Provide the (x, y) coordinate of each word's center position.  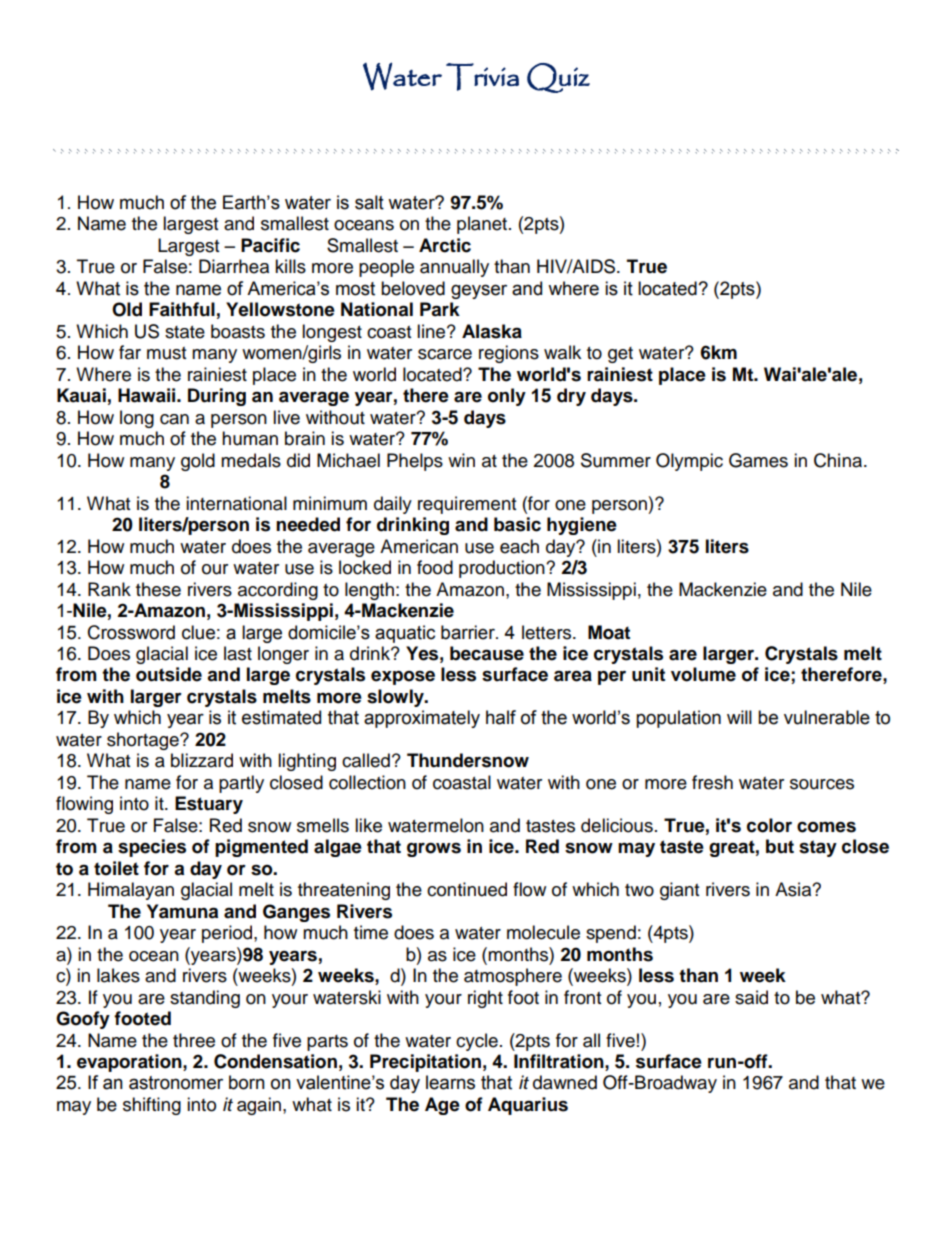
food (435, 567)
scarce (445, 354)
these (158, 589)
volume (703, 674)
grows (434, 850)
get (620, 355)
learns (450, 1082)
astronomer (176, 1083)
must (166, 353)
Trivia (482, 77)
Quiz (558, 78)
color (769, 825)
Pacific (270, 245)
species (152, 848)
